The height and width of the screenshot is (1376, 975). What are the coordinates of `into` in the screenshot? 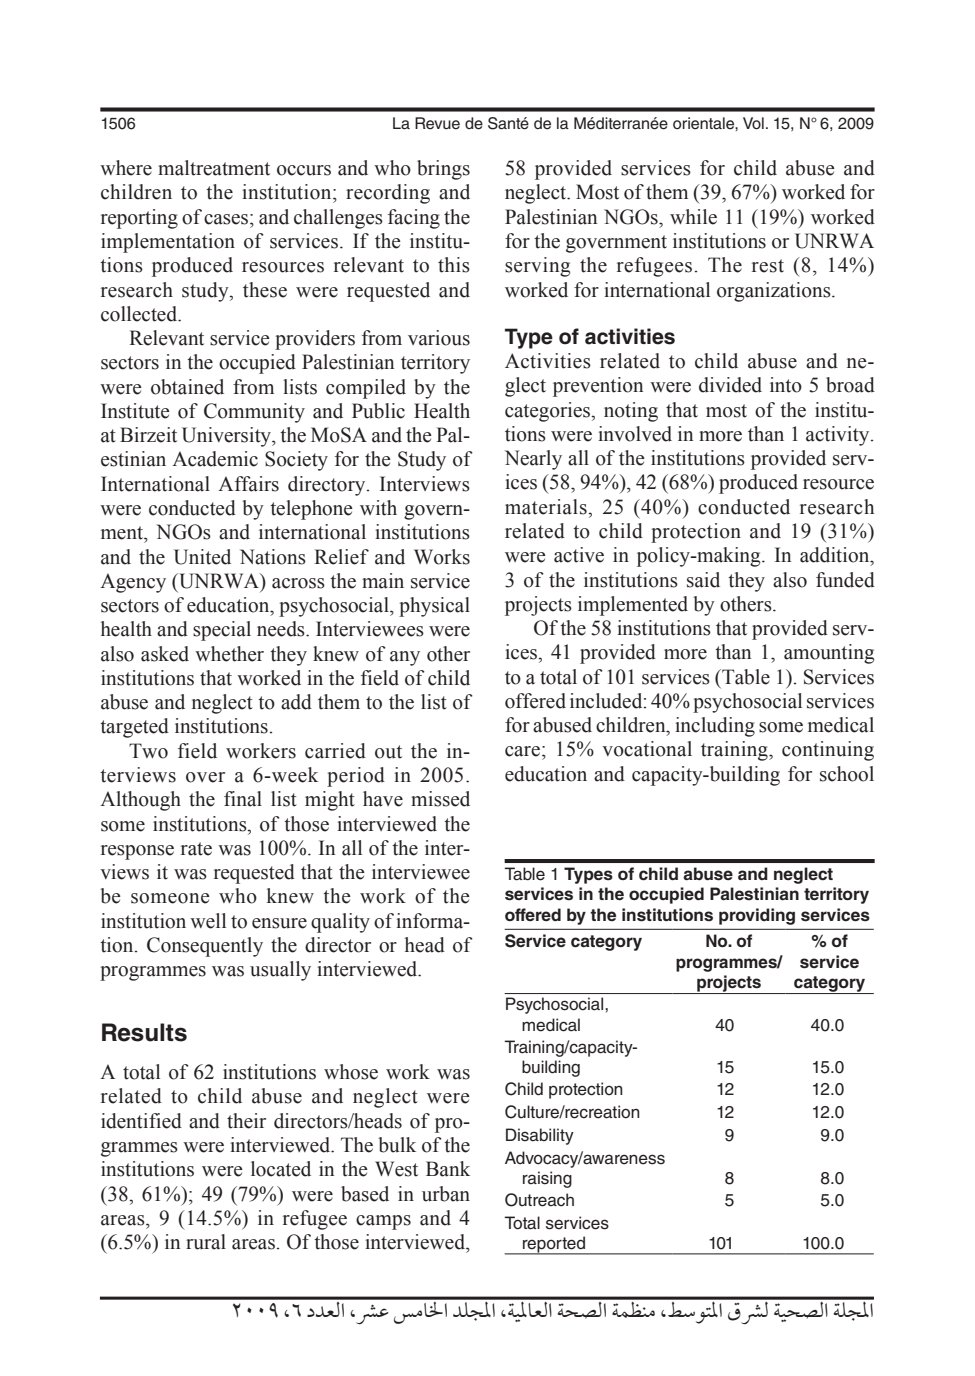 It's located at (786, 385).
